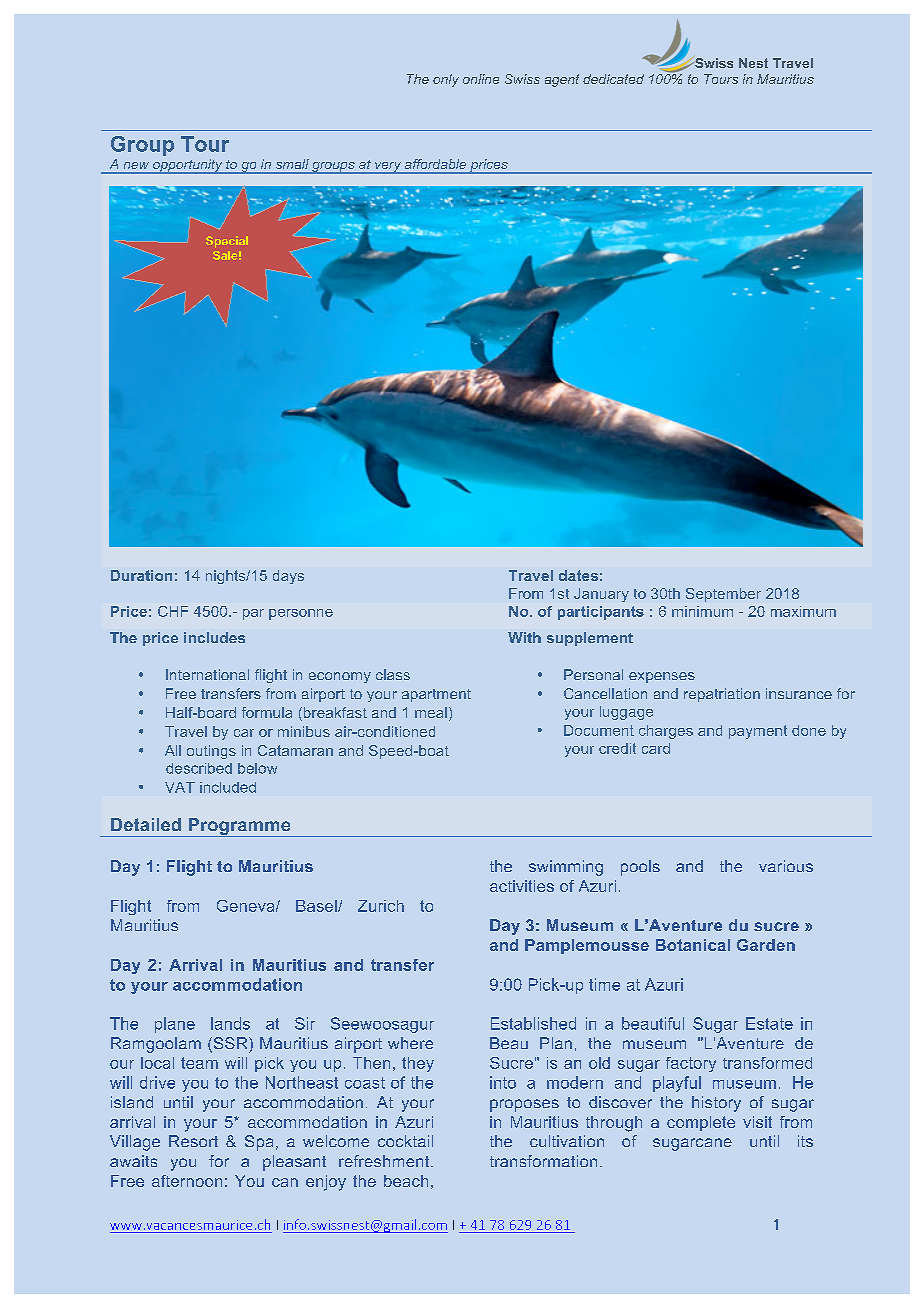  Describe the element at coordinates (522, 886) in the screenshot. I see `activities` at that location.
